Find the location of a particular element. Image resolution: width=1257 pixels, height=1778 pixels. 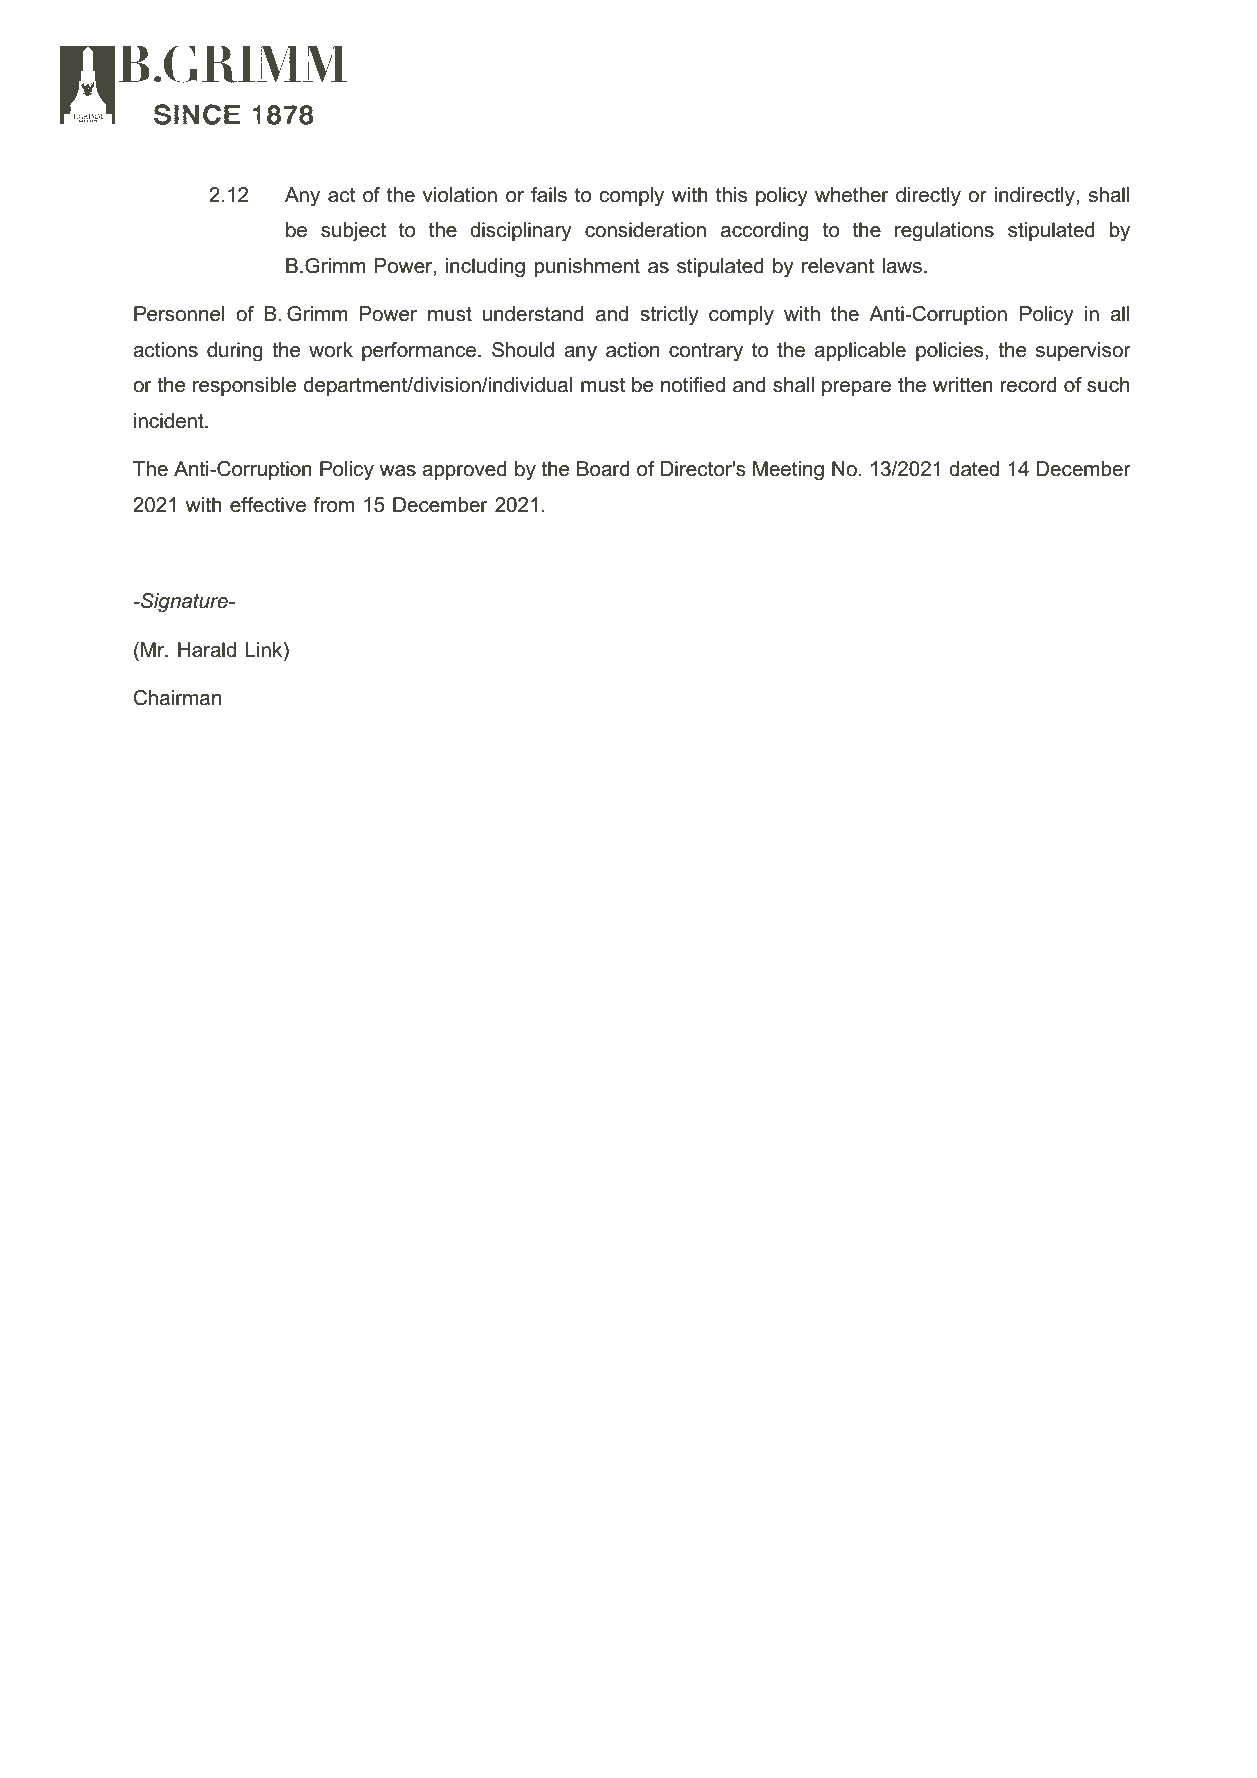

subject is located at coordinates (353, 232).
